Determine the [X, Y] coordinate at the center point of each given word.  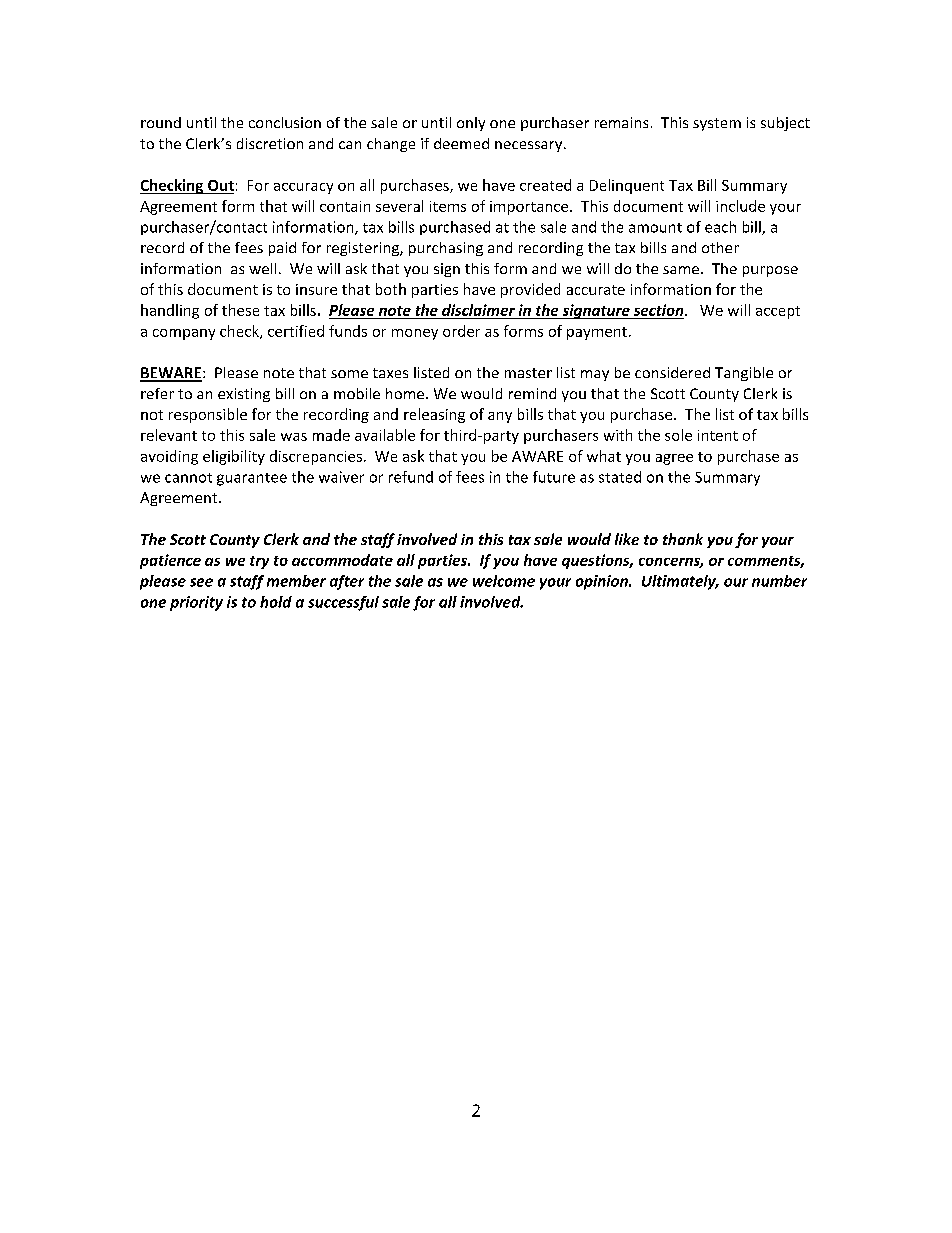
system [717, 124]
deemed [461, 143]
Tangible [744, 374]
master [528, 373]
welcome [504, 581]
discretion [270, 143]
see [201, 582]
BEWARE [171, 374]
